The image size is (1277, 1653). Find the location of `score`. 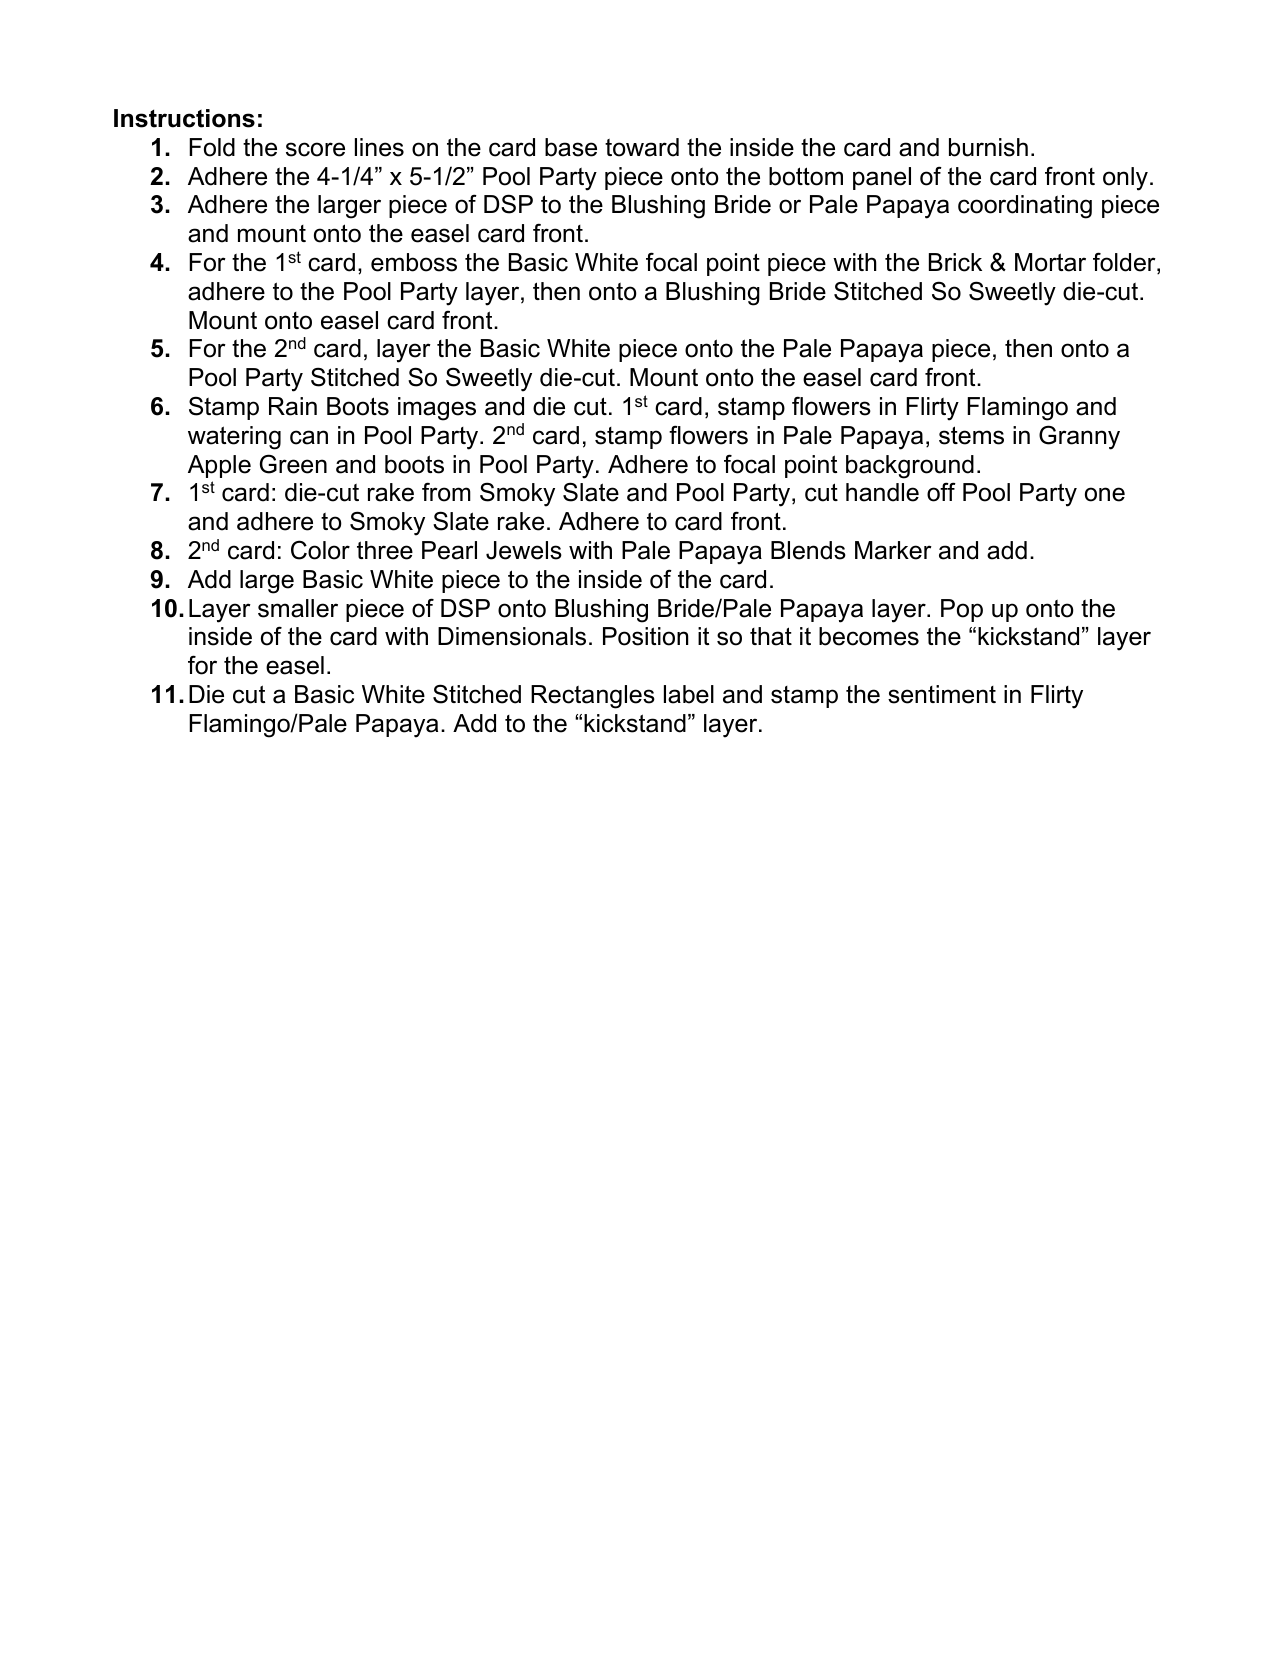

score is located at coordinates (315, 149).
